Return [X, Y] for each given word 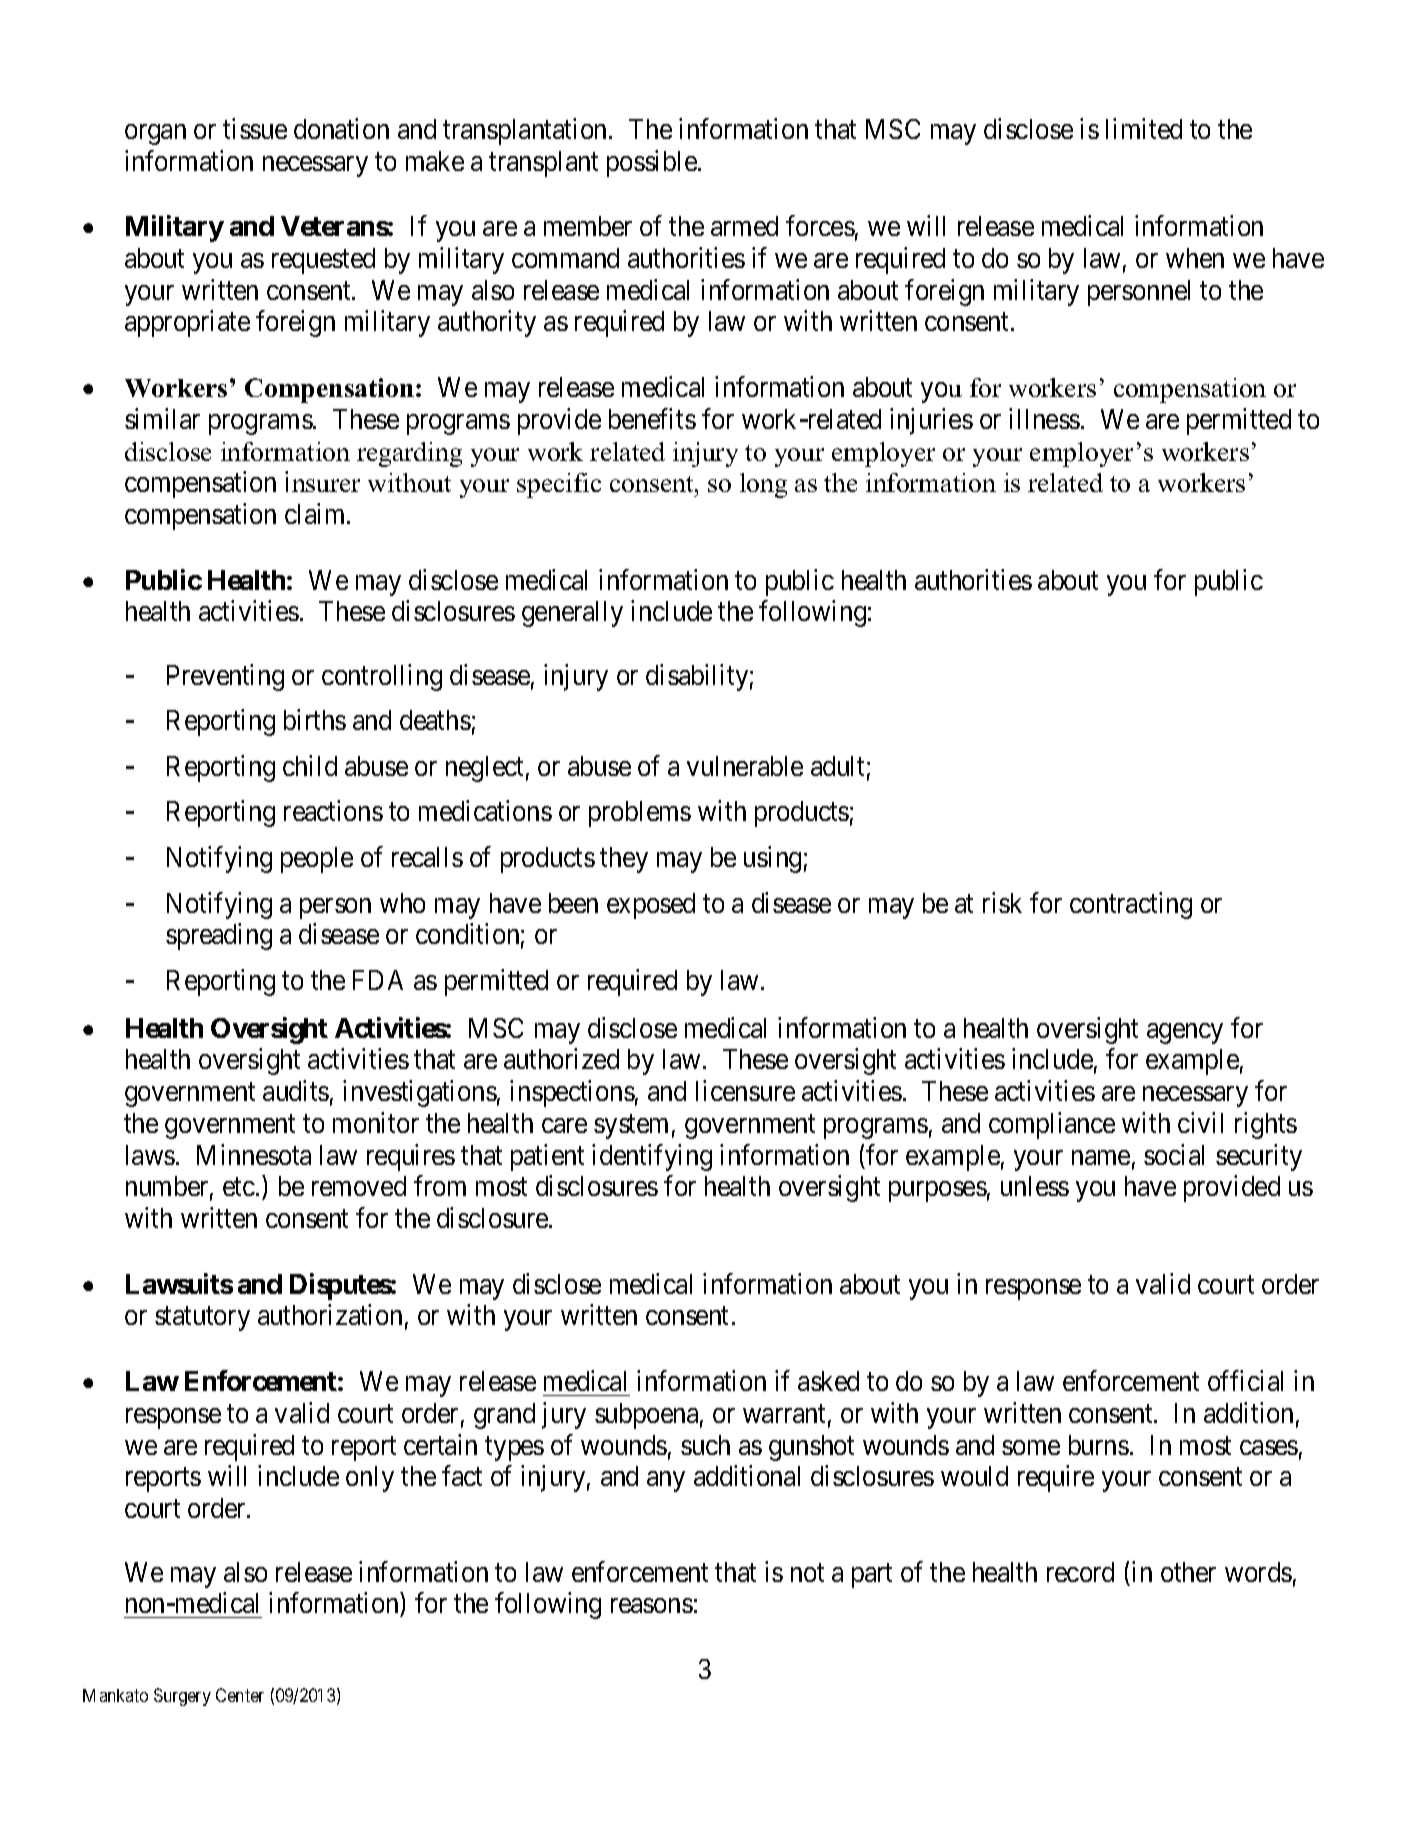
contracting [1131, 905]
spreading [219, 936]
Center [240, 1695]
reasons [652, 1606]
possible [652, 163]
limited [1144, 128]
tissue [255, 128]
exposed [651, 906]
